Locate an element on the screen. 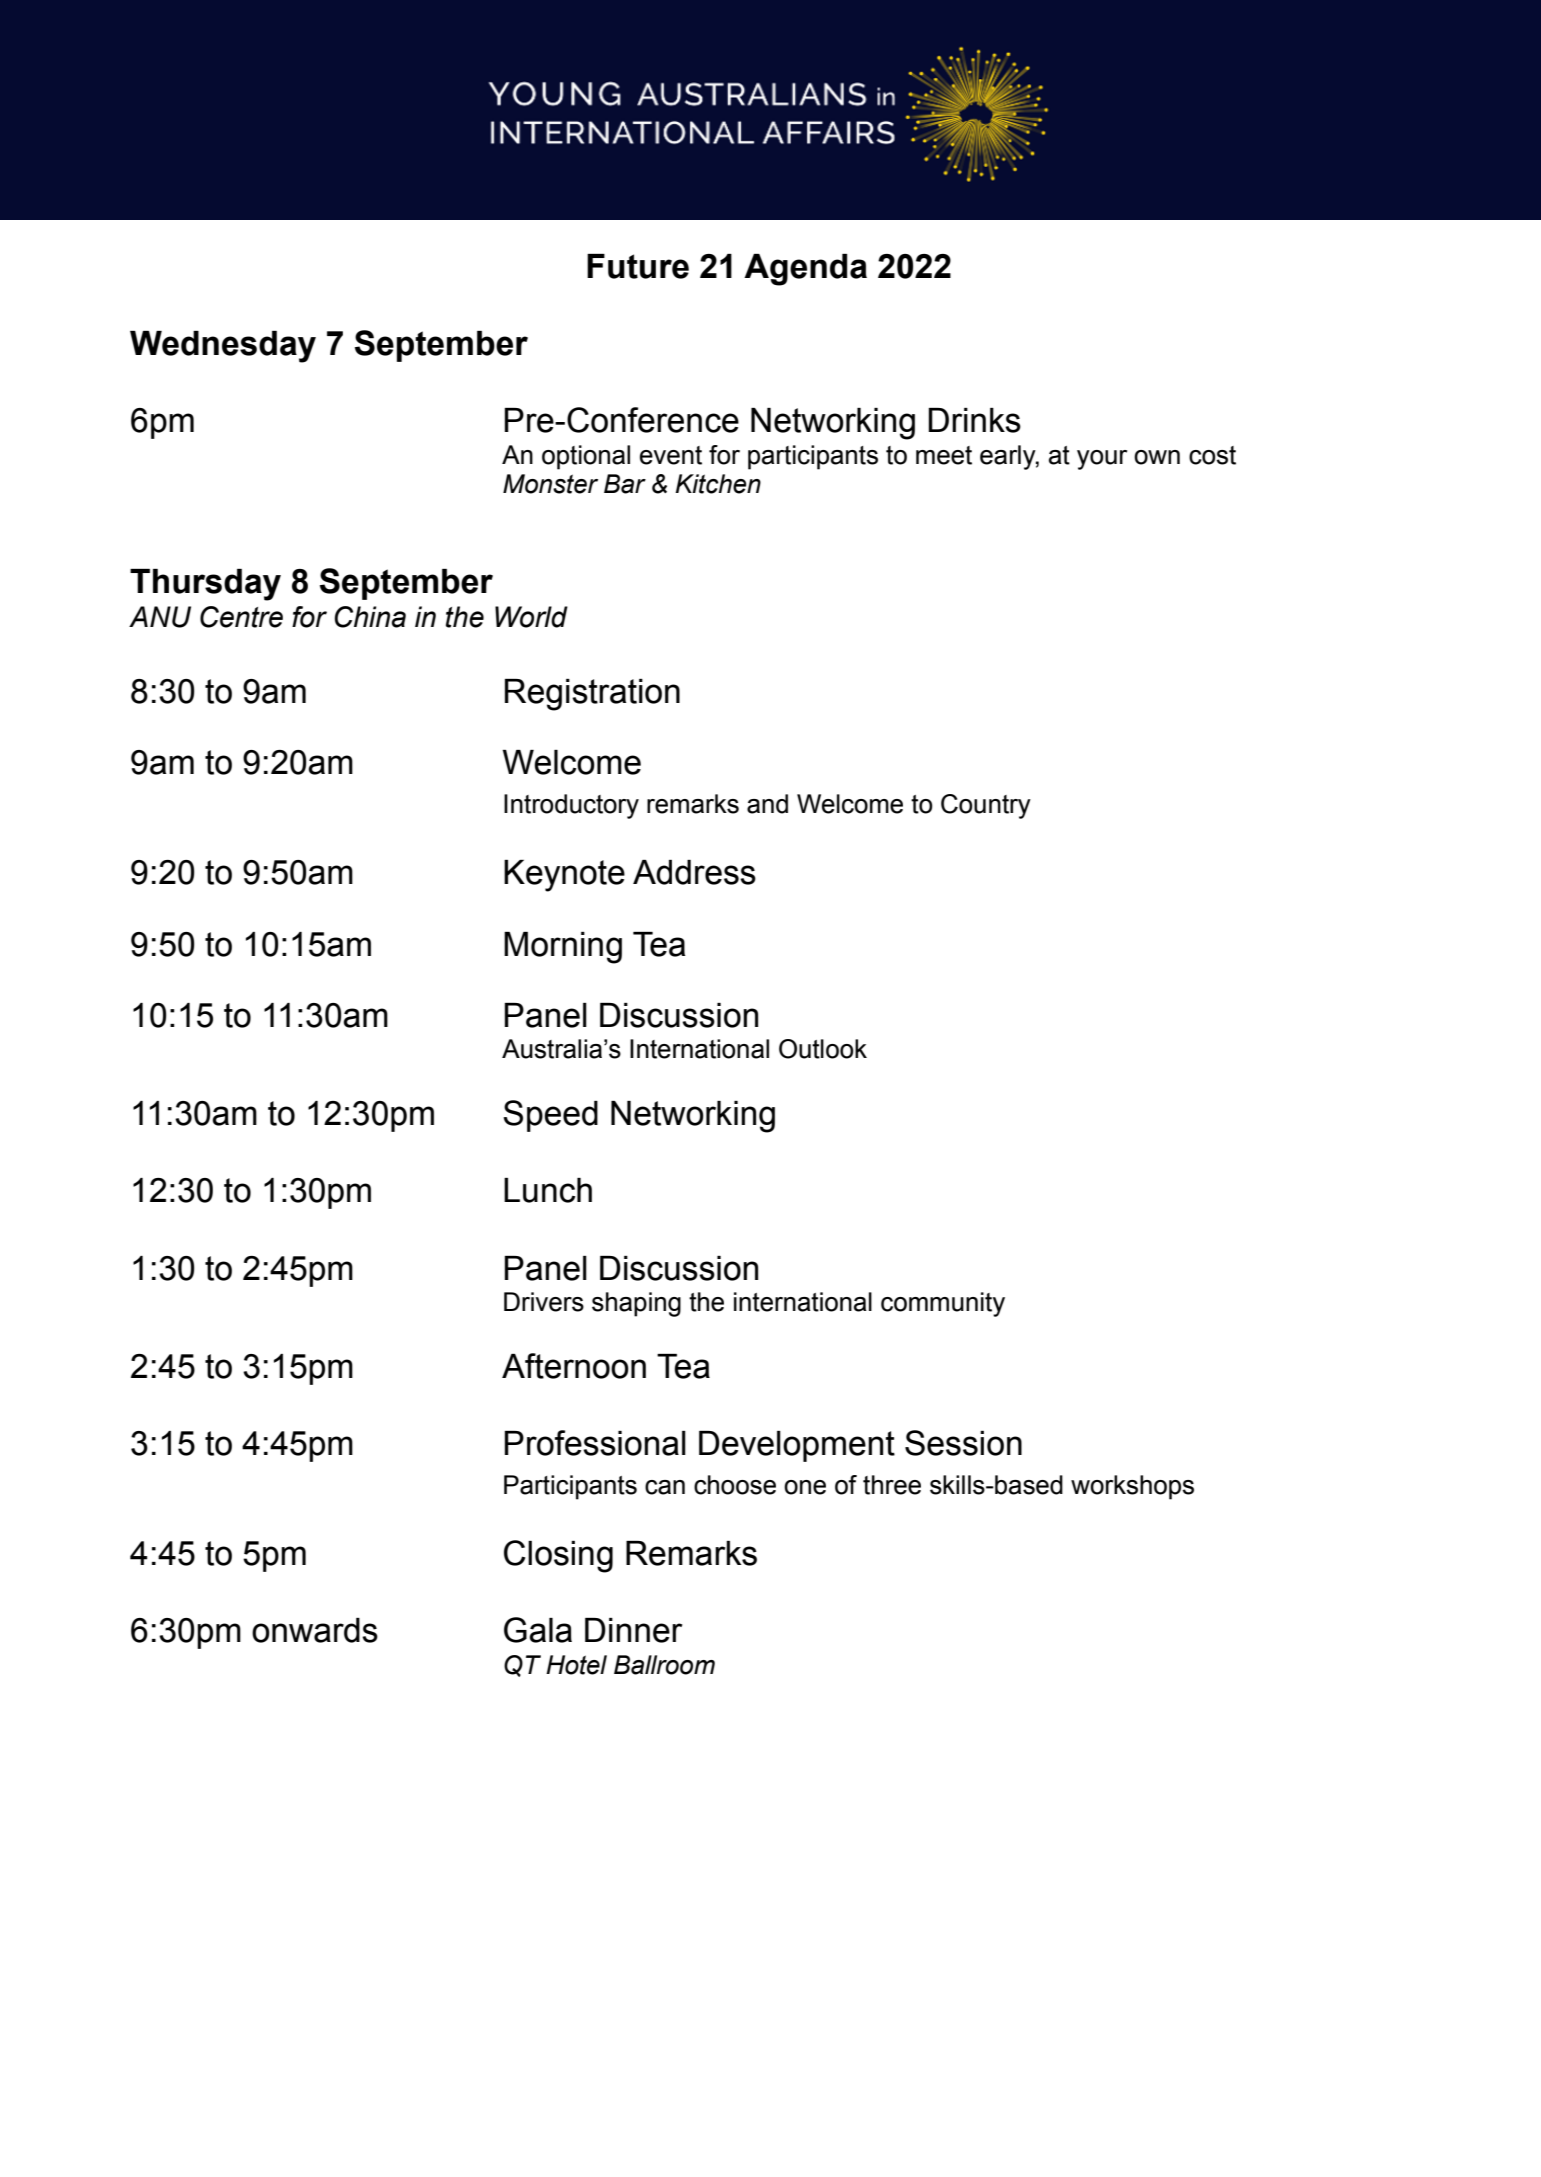 Image resolution: width=1541 pixels, height=2177 pixels. and is located at coordinates (767, 804).
